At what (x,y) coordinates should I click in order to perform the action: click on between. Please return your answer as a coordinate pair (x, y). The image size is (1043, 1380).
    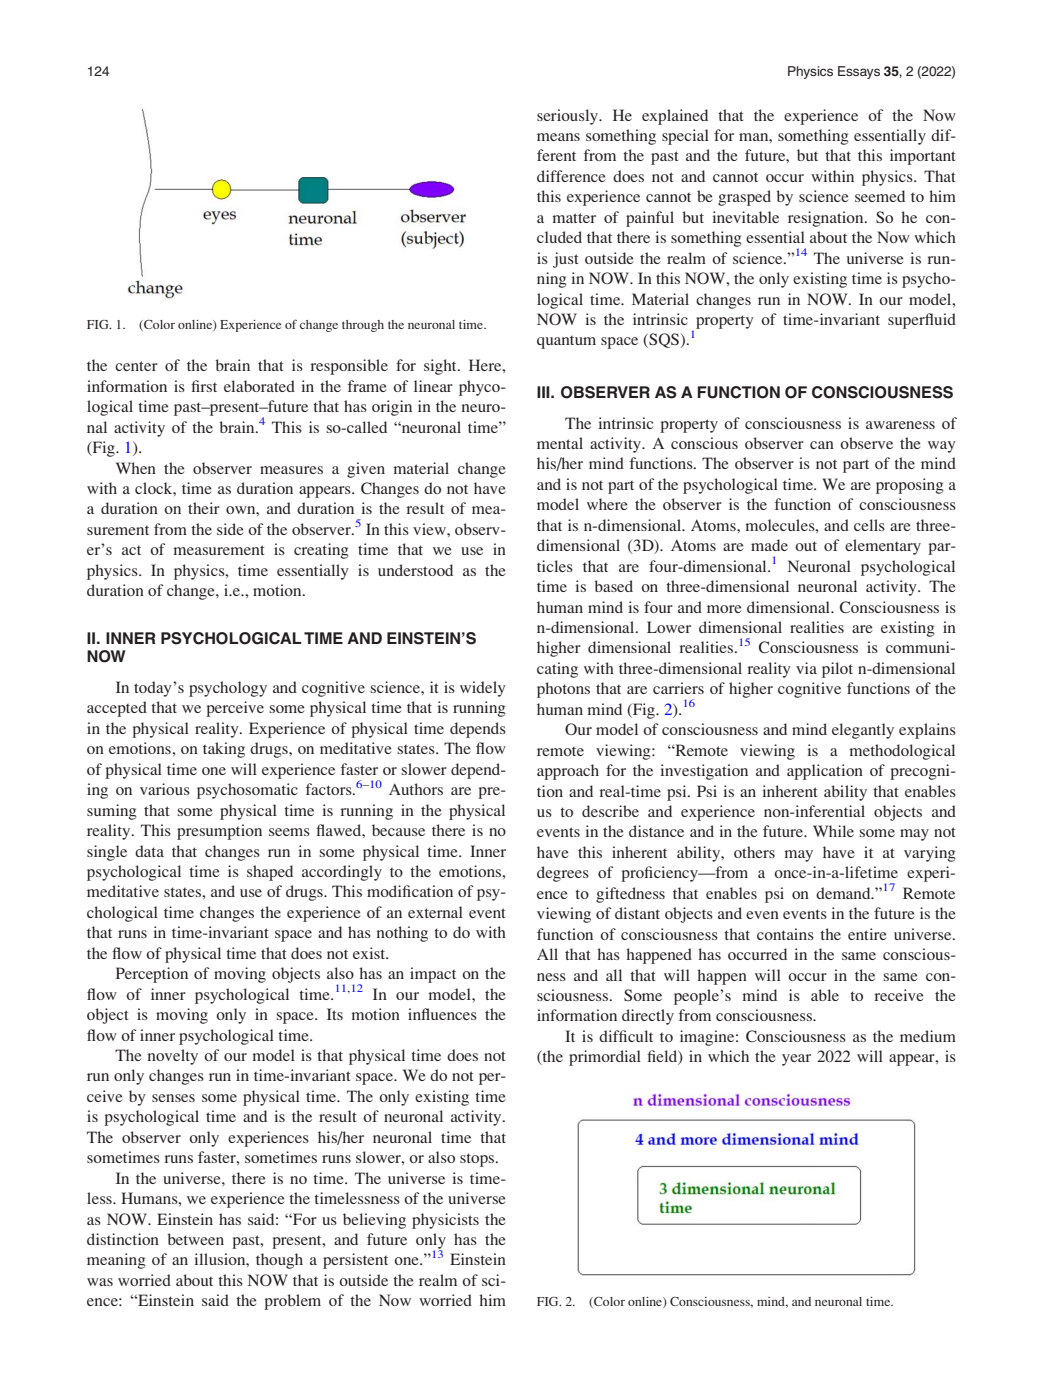
    Looking at the image, I should click on (195, 1239).
